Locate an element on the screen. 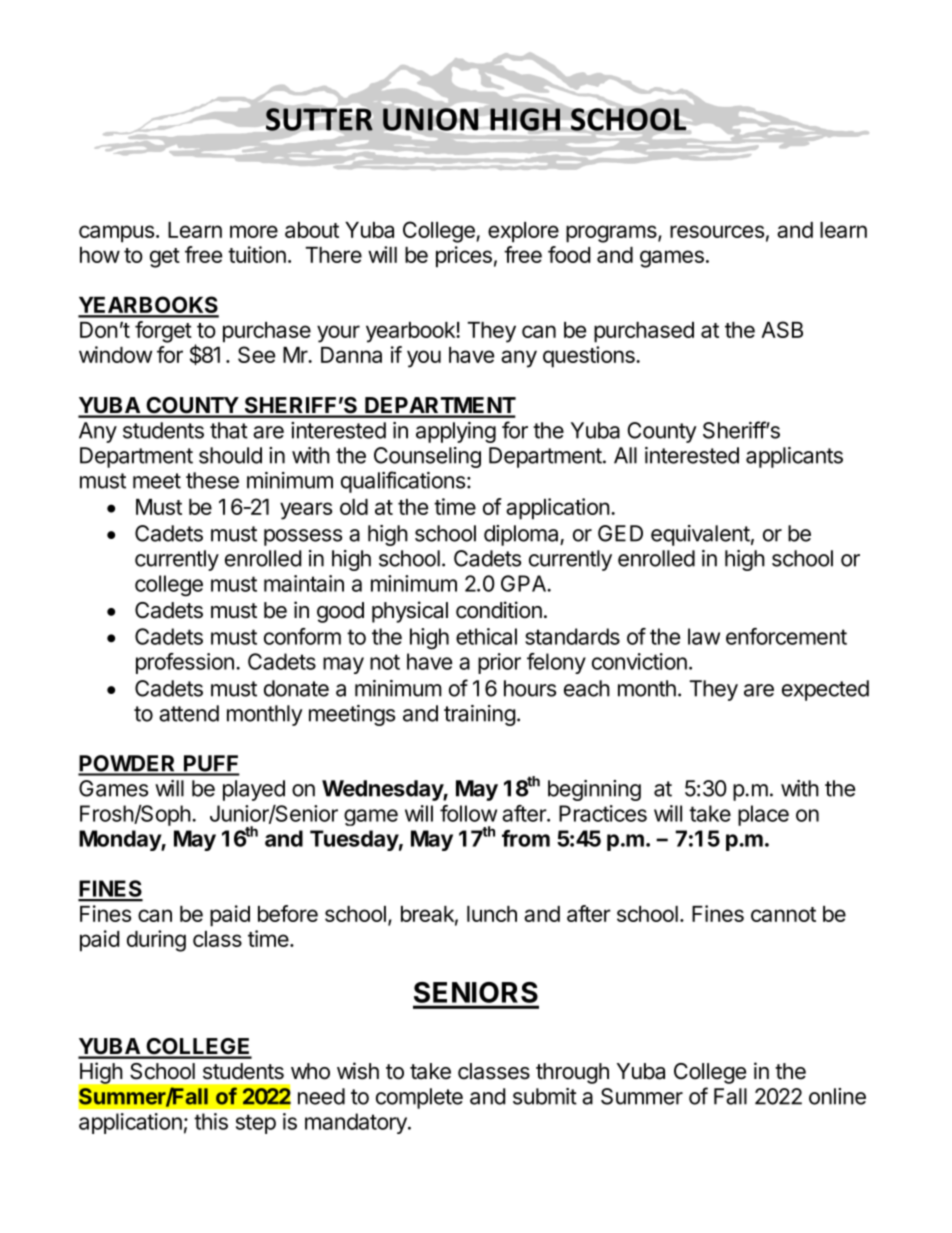 The height and width of the screenshot is (1233, 952). this is located at coordinates (211, 1121).
